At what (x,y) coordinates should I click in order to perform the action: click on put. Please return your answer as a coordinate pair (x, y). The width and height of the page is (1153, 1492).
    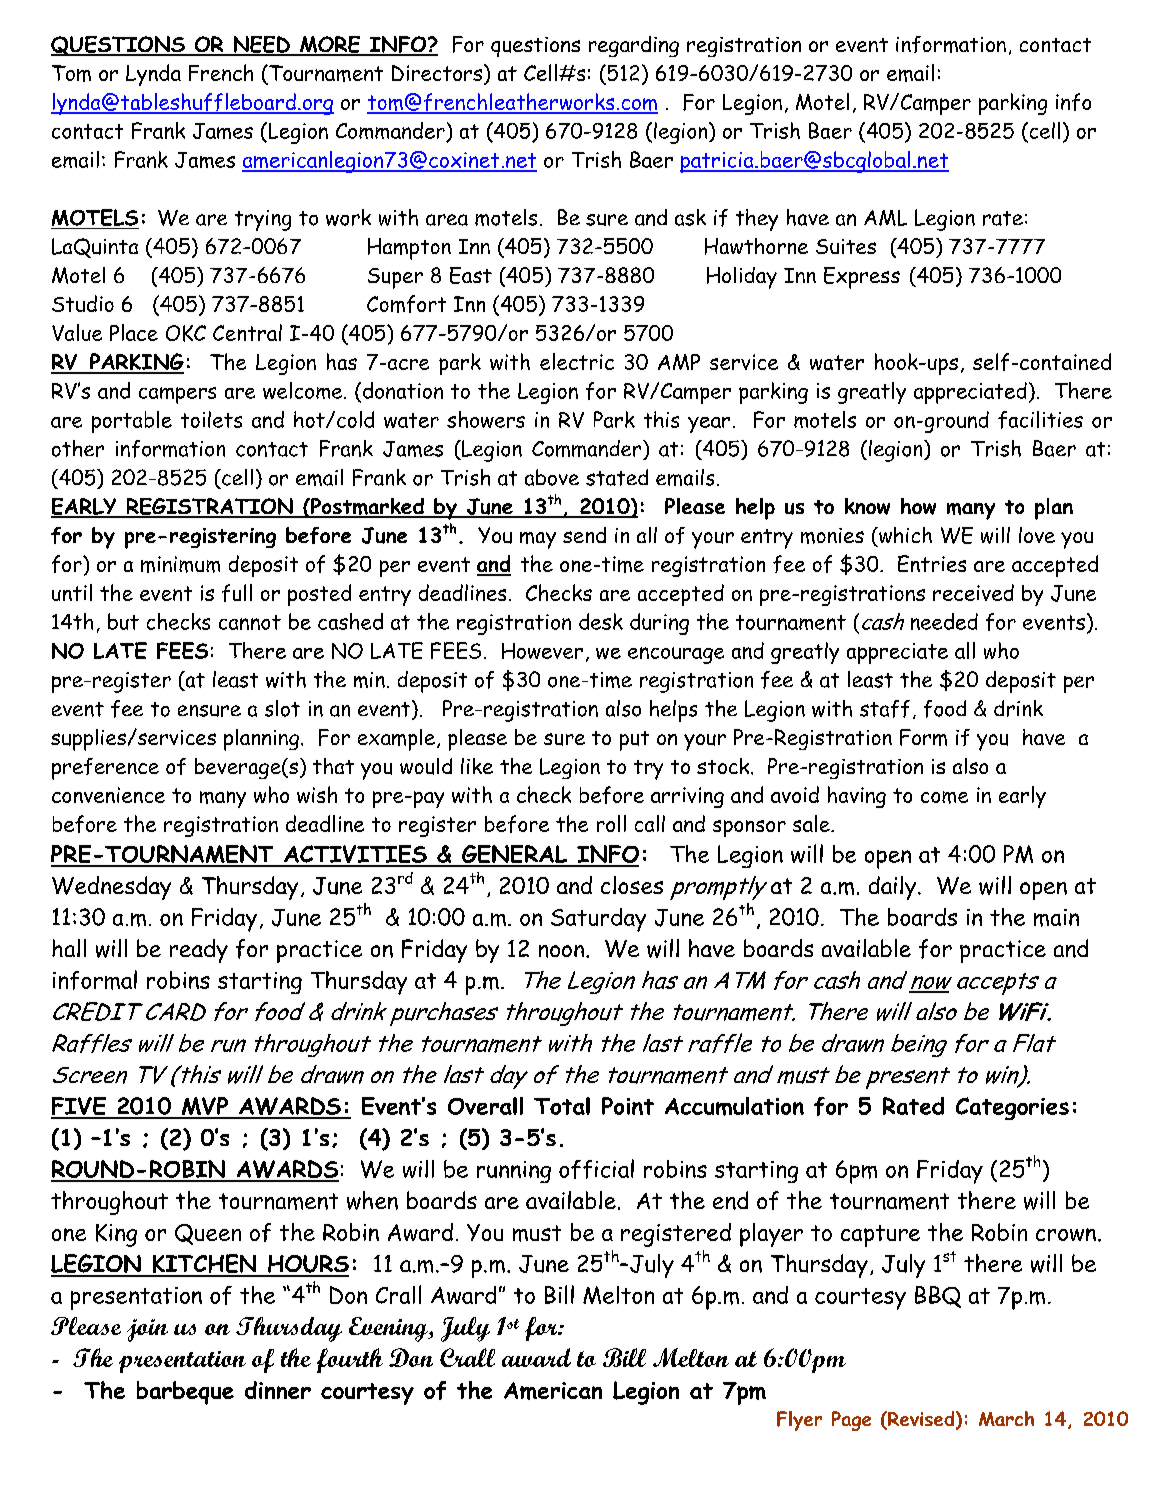
    Looking at the image, I should click on (634, 741).
